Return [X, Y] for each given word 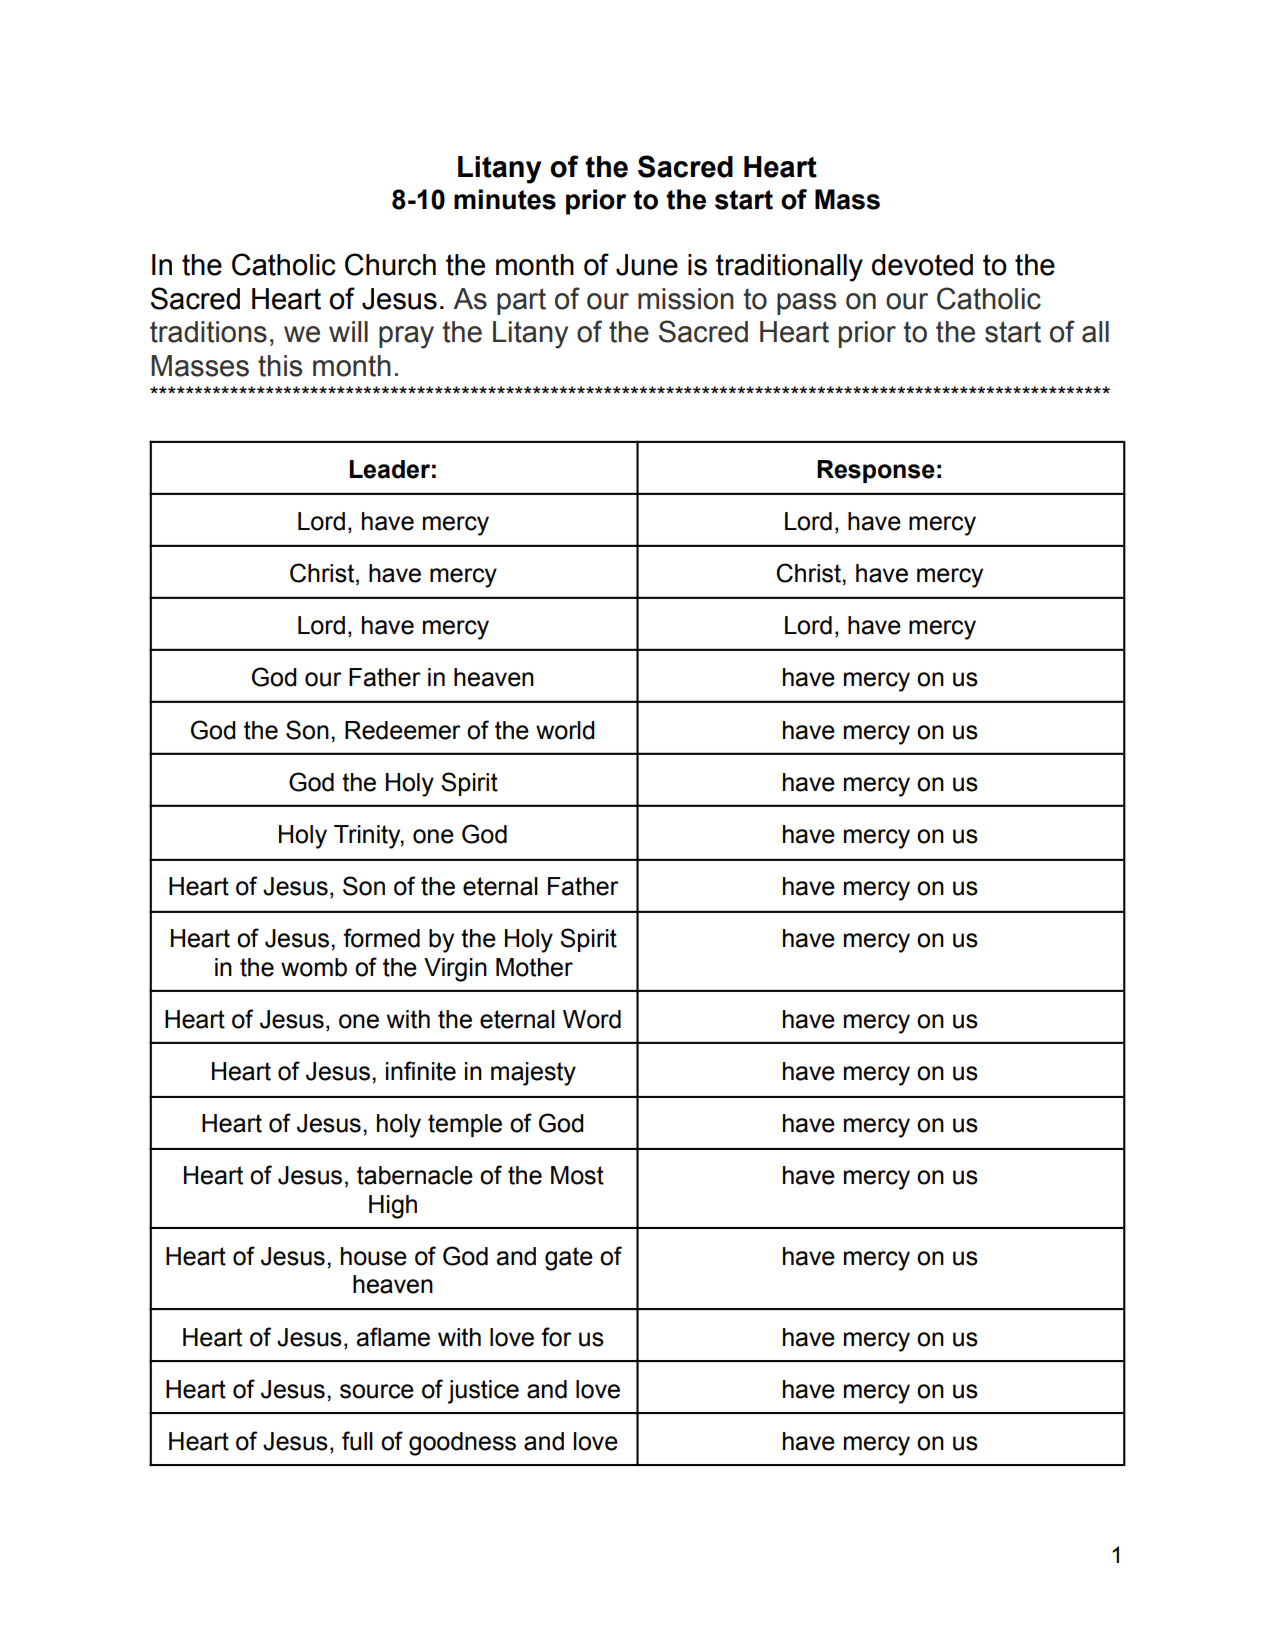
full [357, 1441]
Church [390, 264]
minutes [505, 199]
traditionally [789, 268]
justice [483, 1392]
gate [569, 1259]
